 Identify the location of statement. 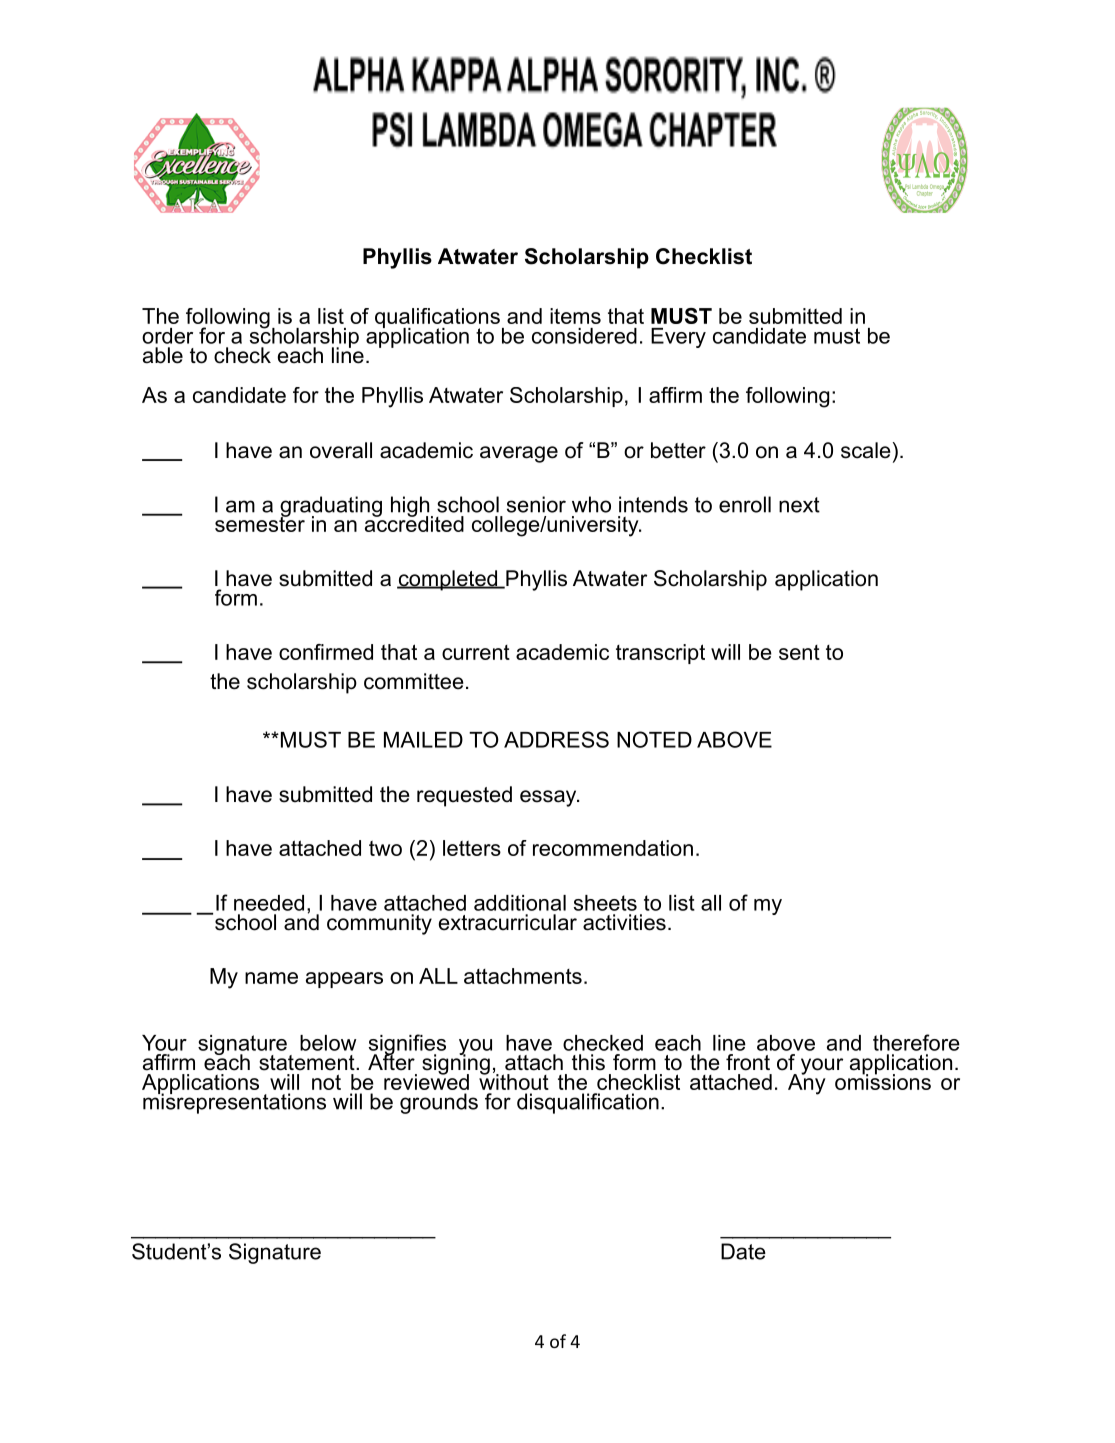
(308, 1063).
